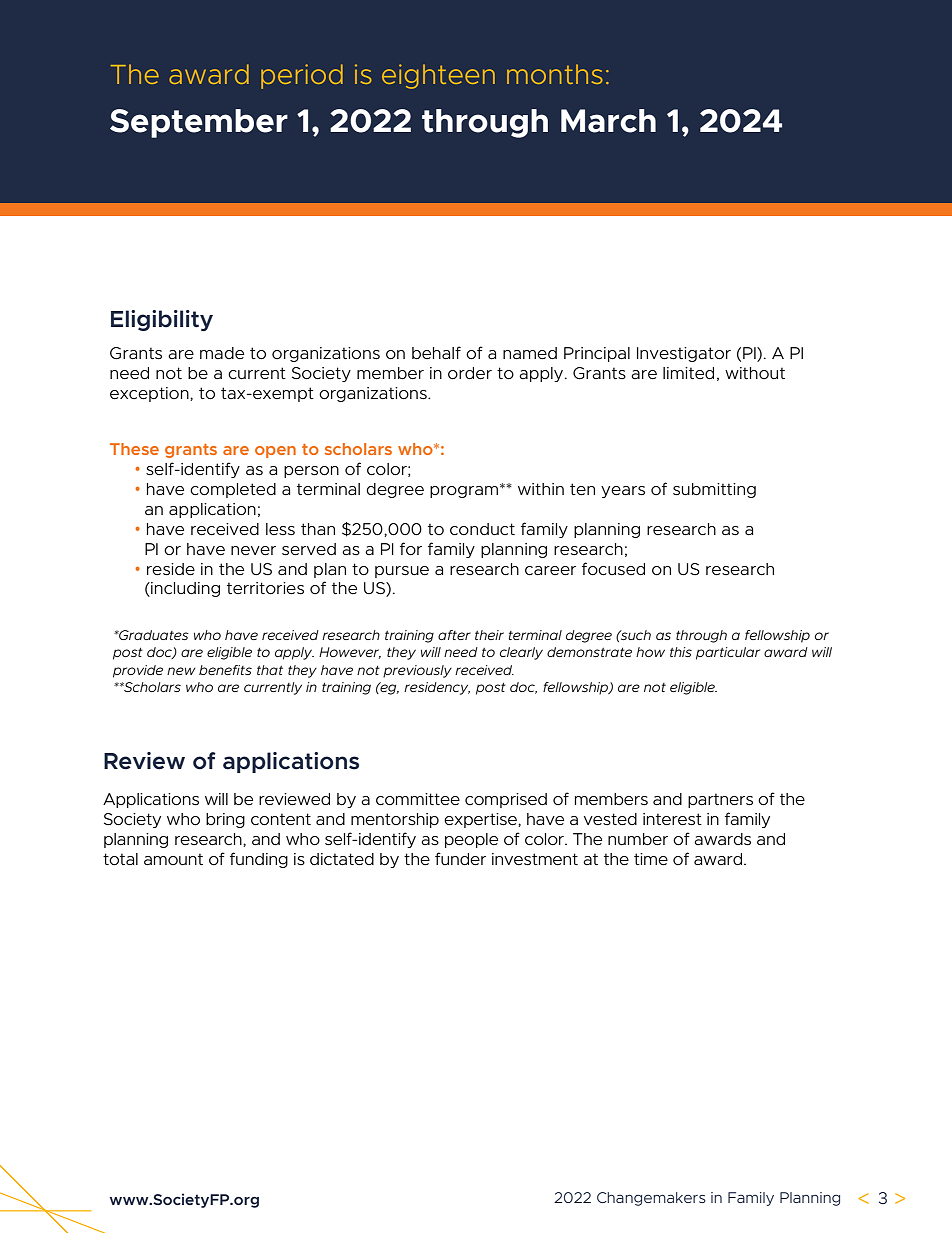 The width and height of the screenshot is (952, 1233). I want to click on March, so click(608, 121).
